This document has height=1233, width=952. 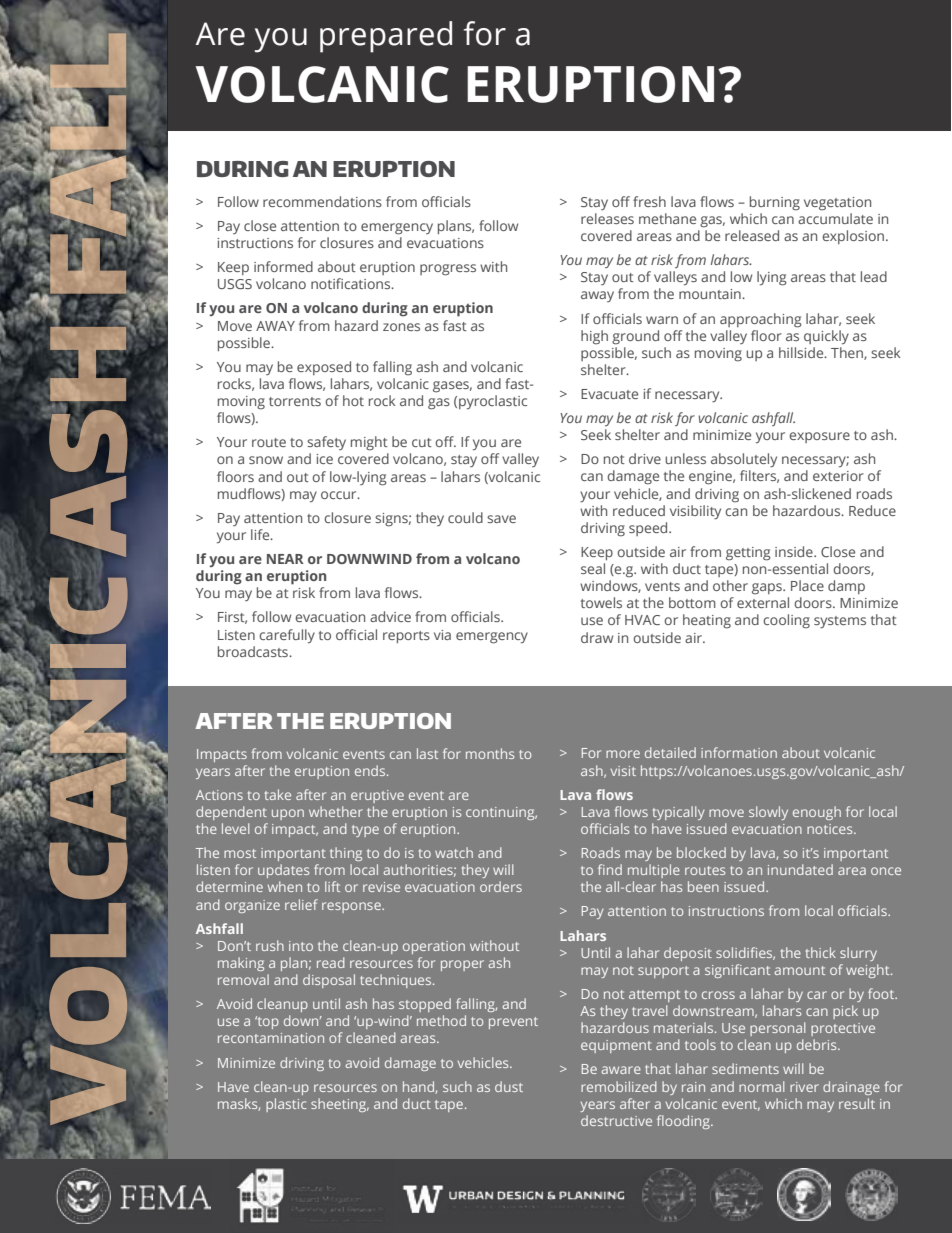 What do you see at coordinates (649, 201) in the document?
I see `fresh` at bounding box center [649, 201].
